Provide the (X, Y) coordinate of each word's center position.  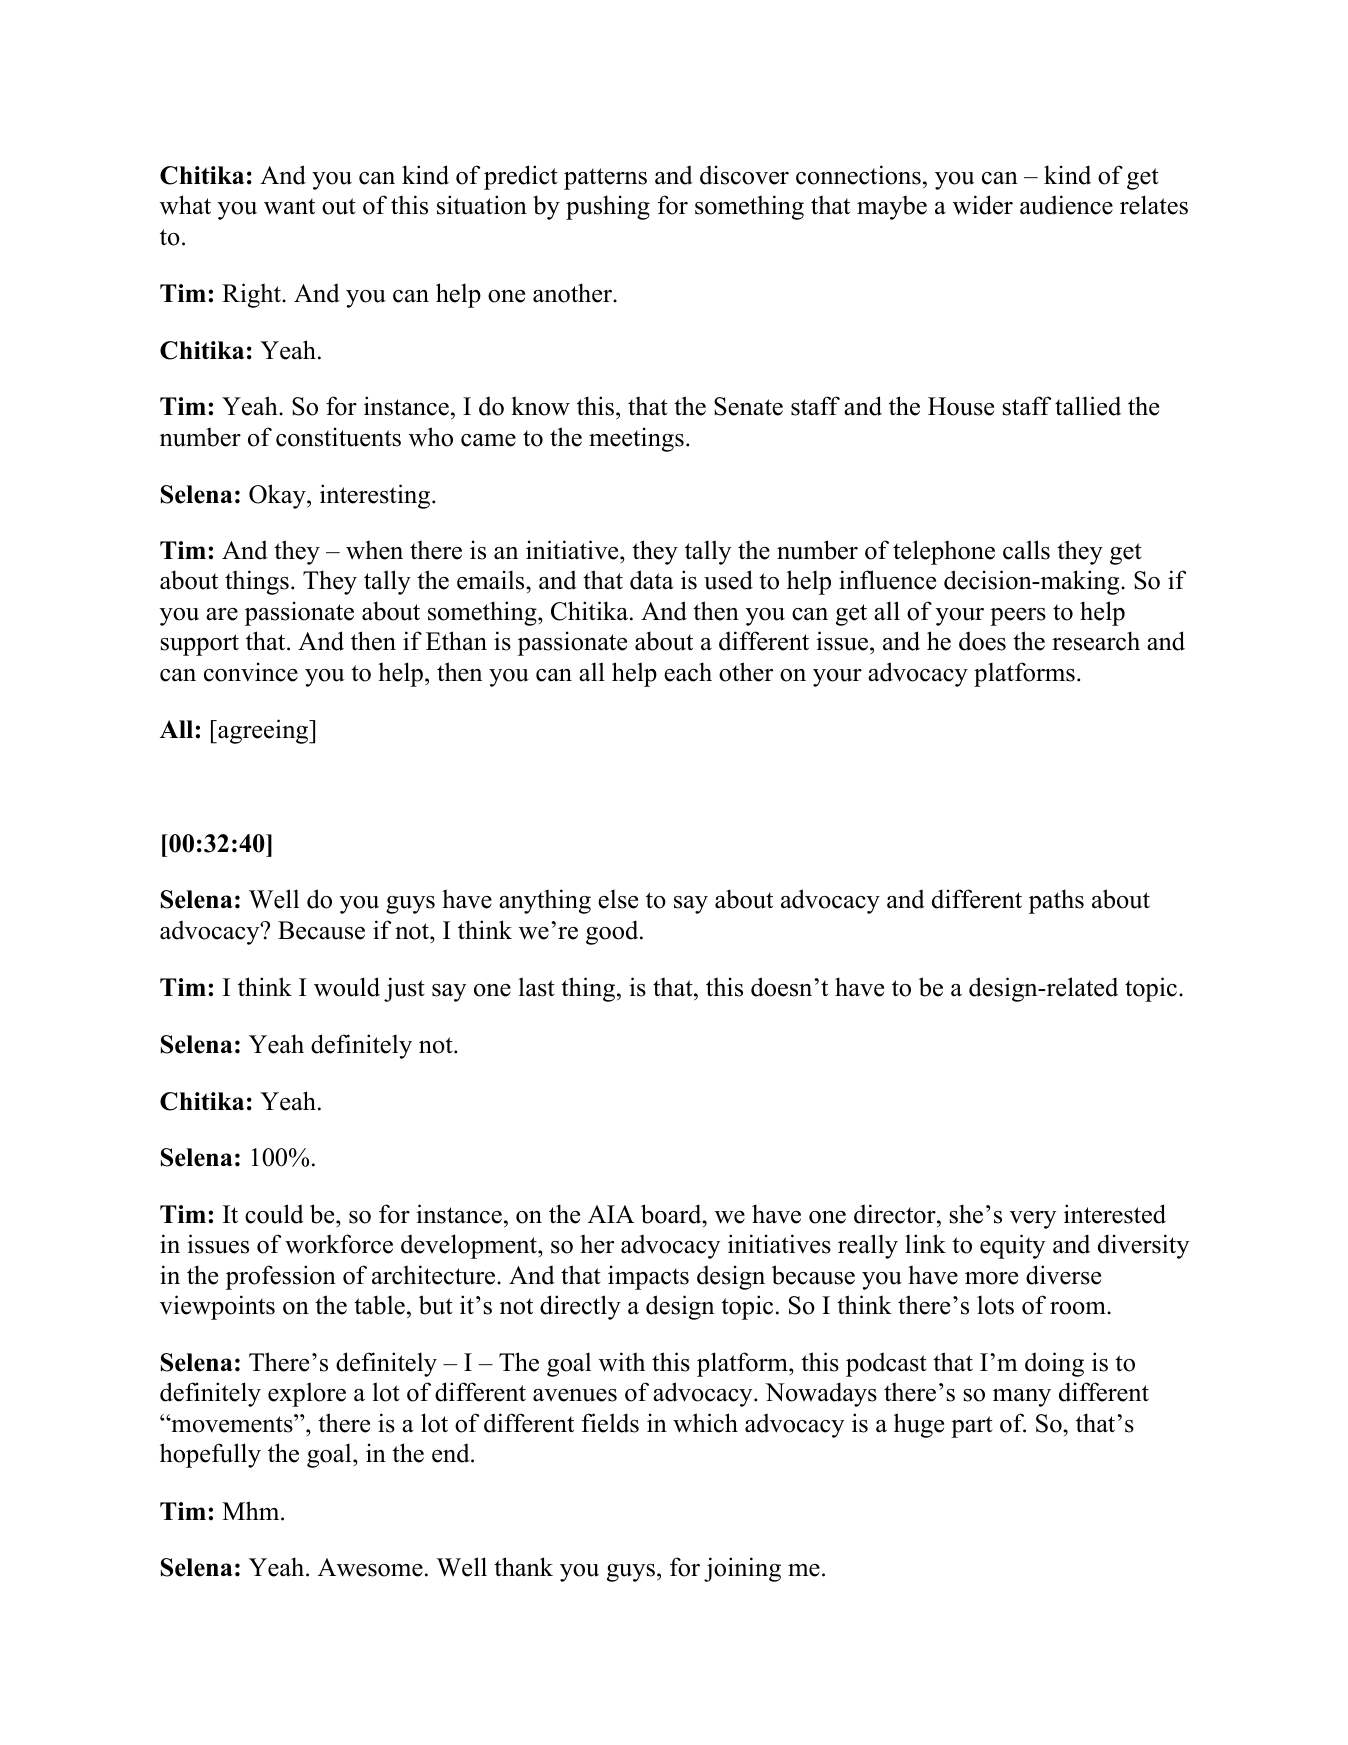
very (1033, 1220)
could (274, 1214)
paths (1056, 901)
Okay (278, 496)
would (347, 987)
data (652, 580)
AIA (611, 1214)
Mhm (252, 1510)
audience (1066, 205)
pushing (608, 207)
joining (742, 1569)
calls (1026, 550)
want (289, 206)
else (618, 899)
